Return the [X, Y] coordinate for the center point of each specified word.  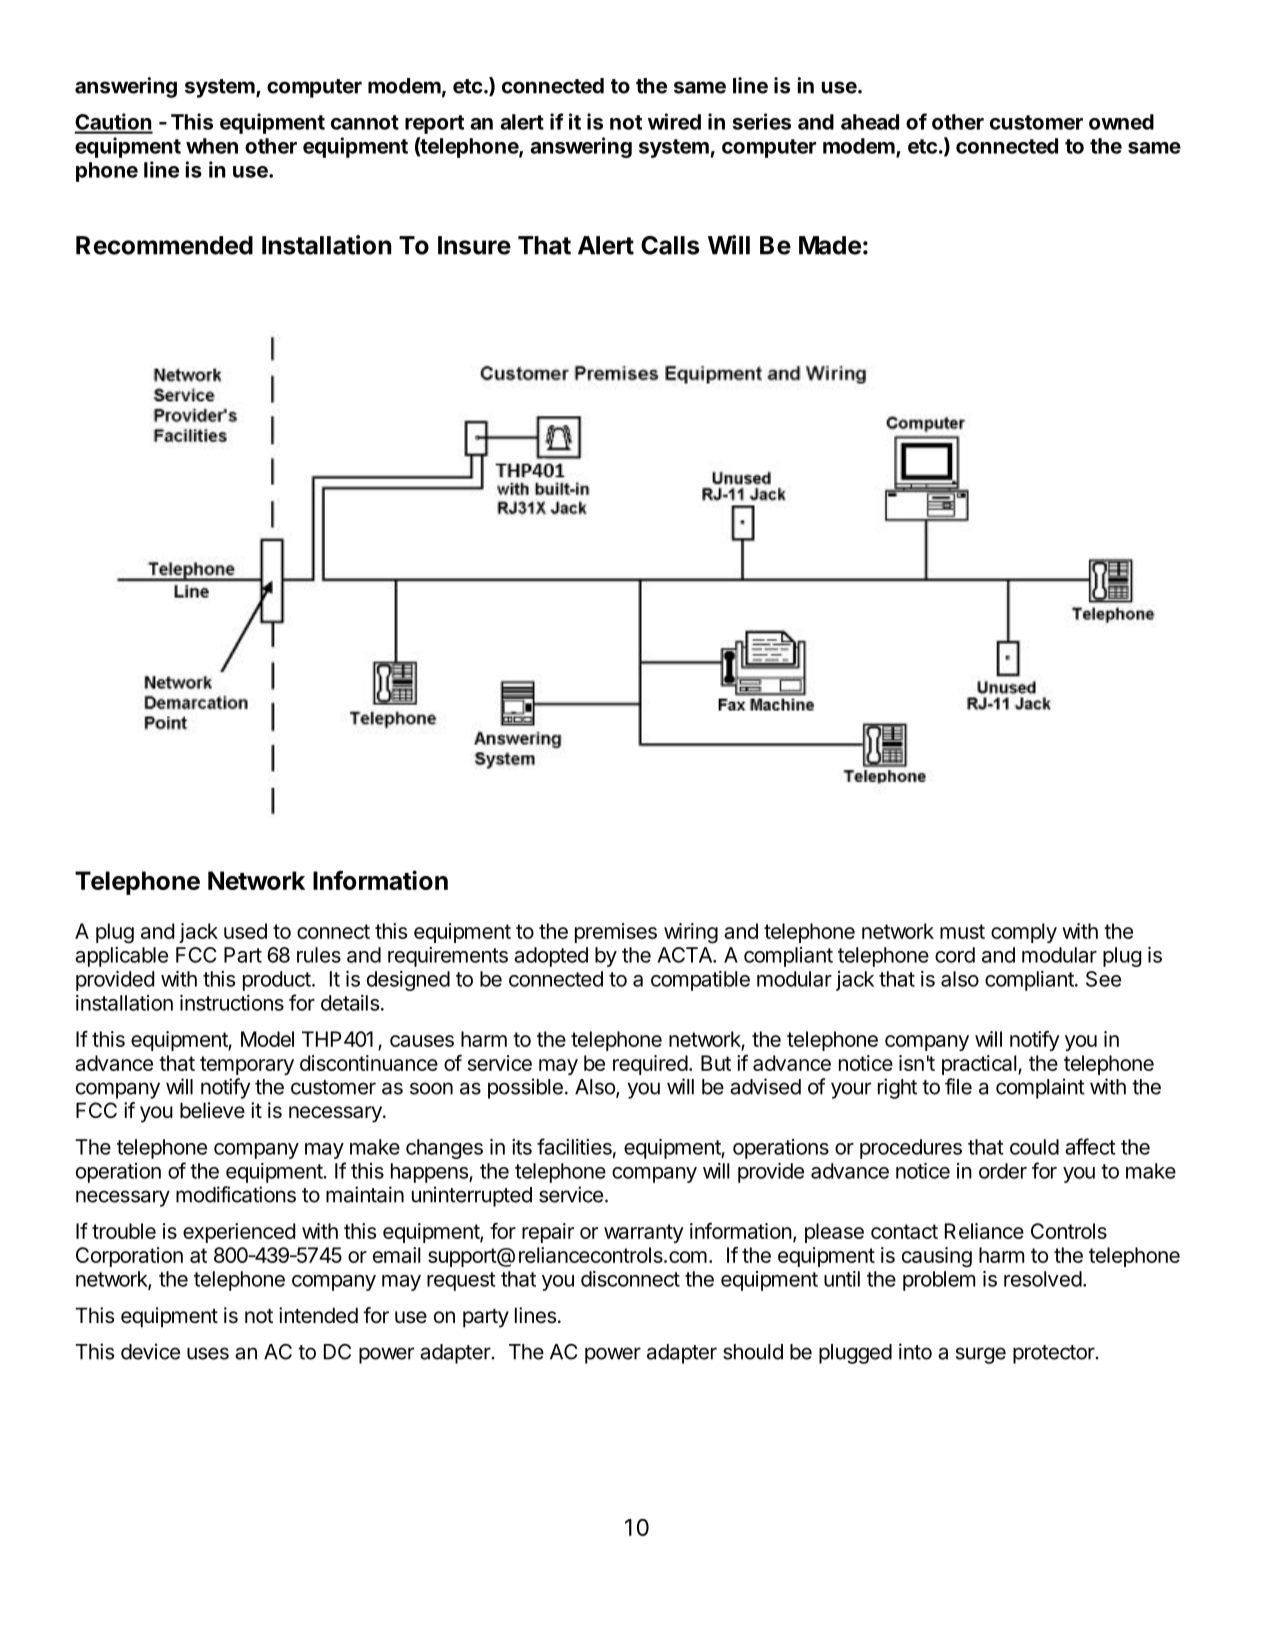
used [245, 931]
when [212, 146]
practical [980, 1065]
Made [830, 245]
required [650, 1065]
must [962, 931]
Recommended [164, 245]
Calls [670, 245]
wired [674, 121]
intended [318, 1315]
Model [267, 1039]
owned [1121, 122]
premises [616, 933]
